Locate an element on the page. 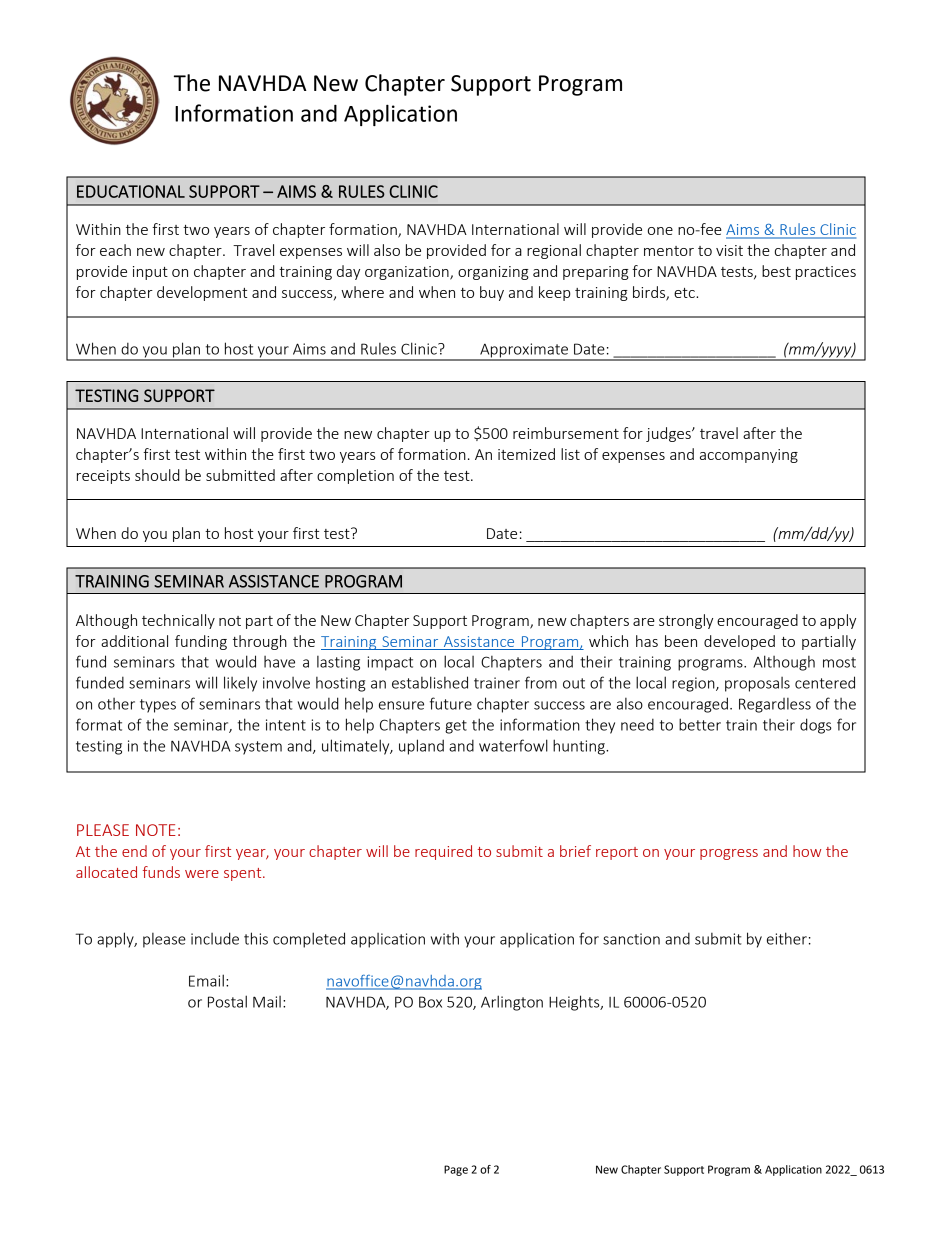 This document has height=1233, width=952. EDUCATIONAL is located at coordinates (131, 191).
